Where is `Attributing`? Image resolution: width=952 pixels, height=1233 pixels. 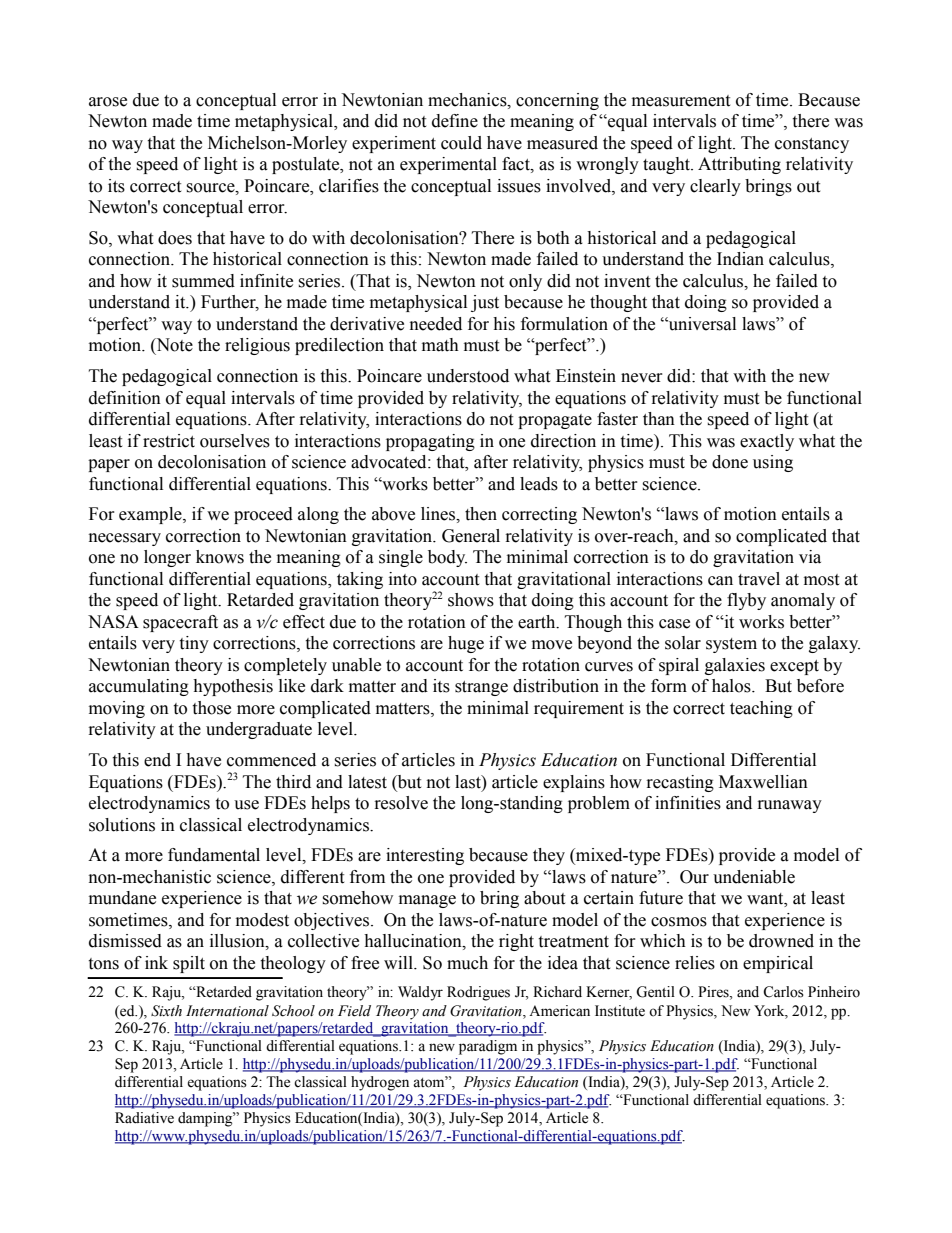 Attributing is located at coordinates (739, 165).
